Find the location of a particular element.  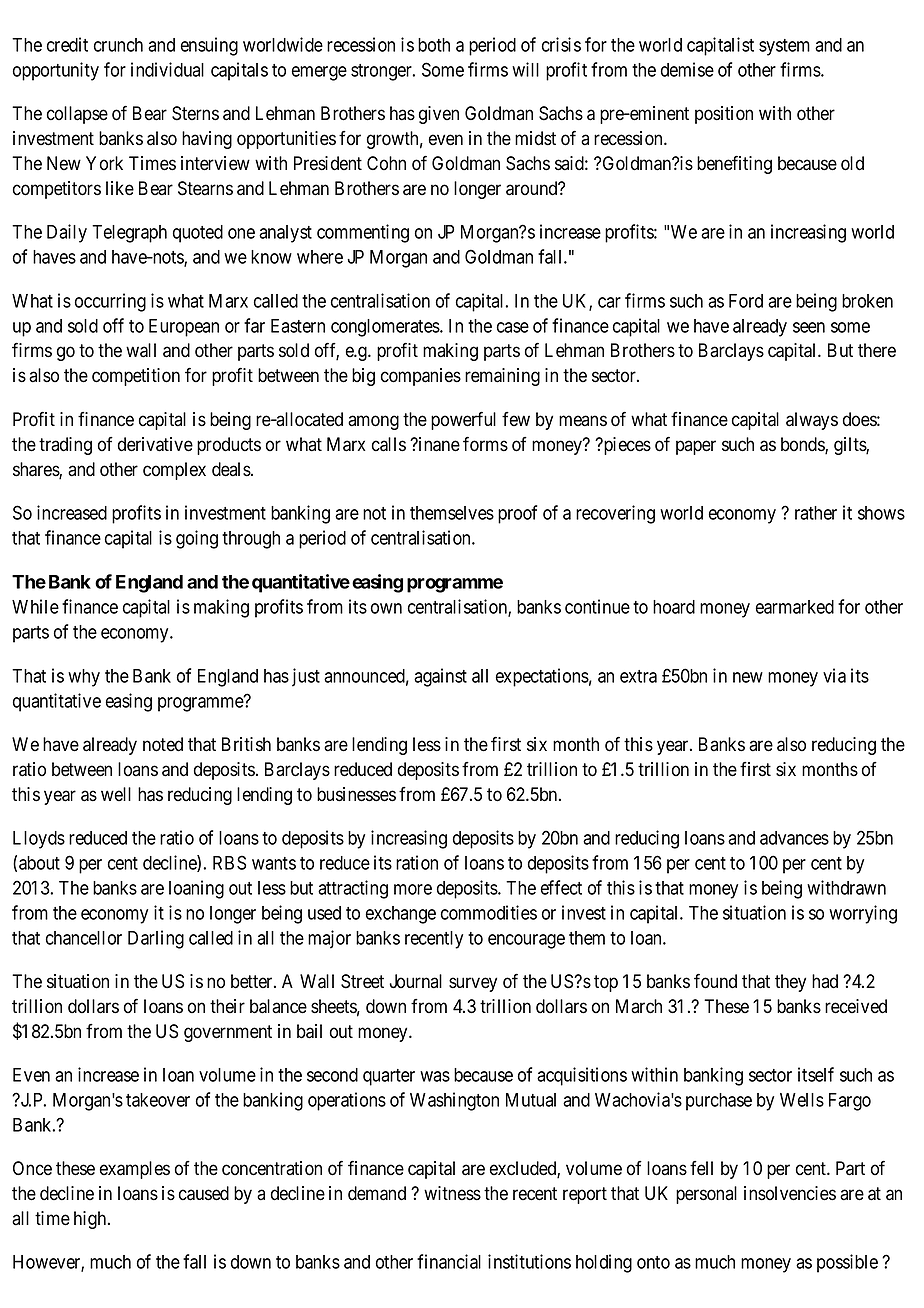

high is located at coordinates (91, 1220).
